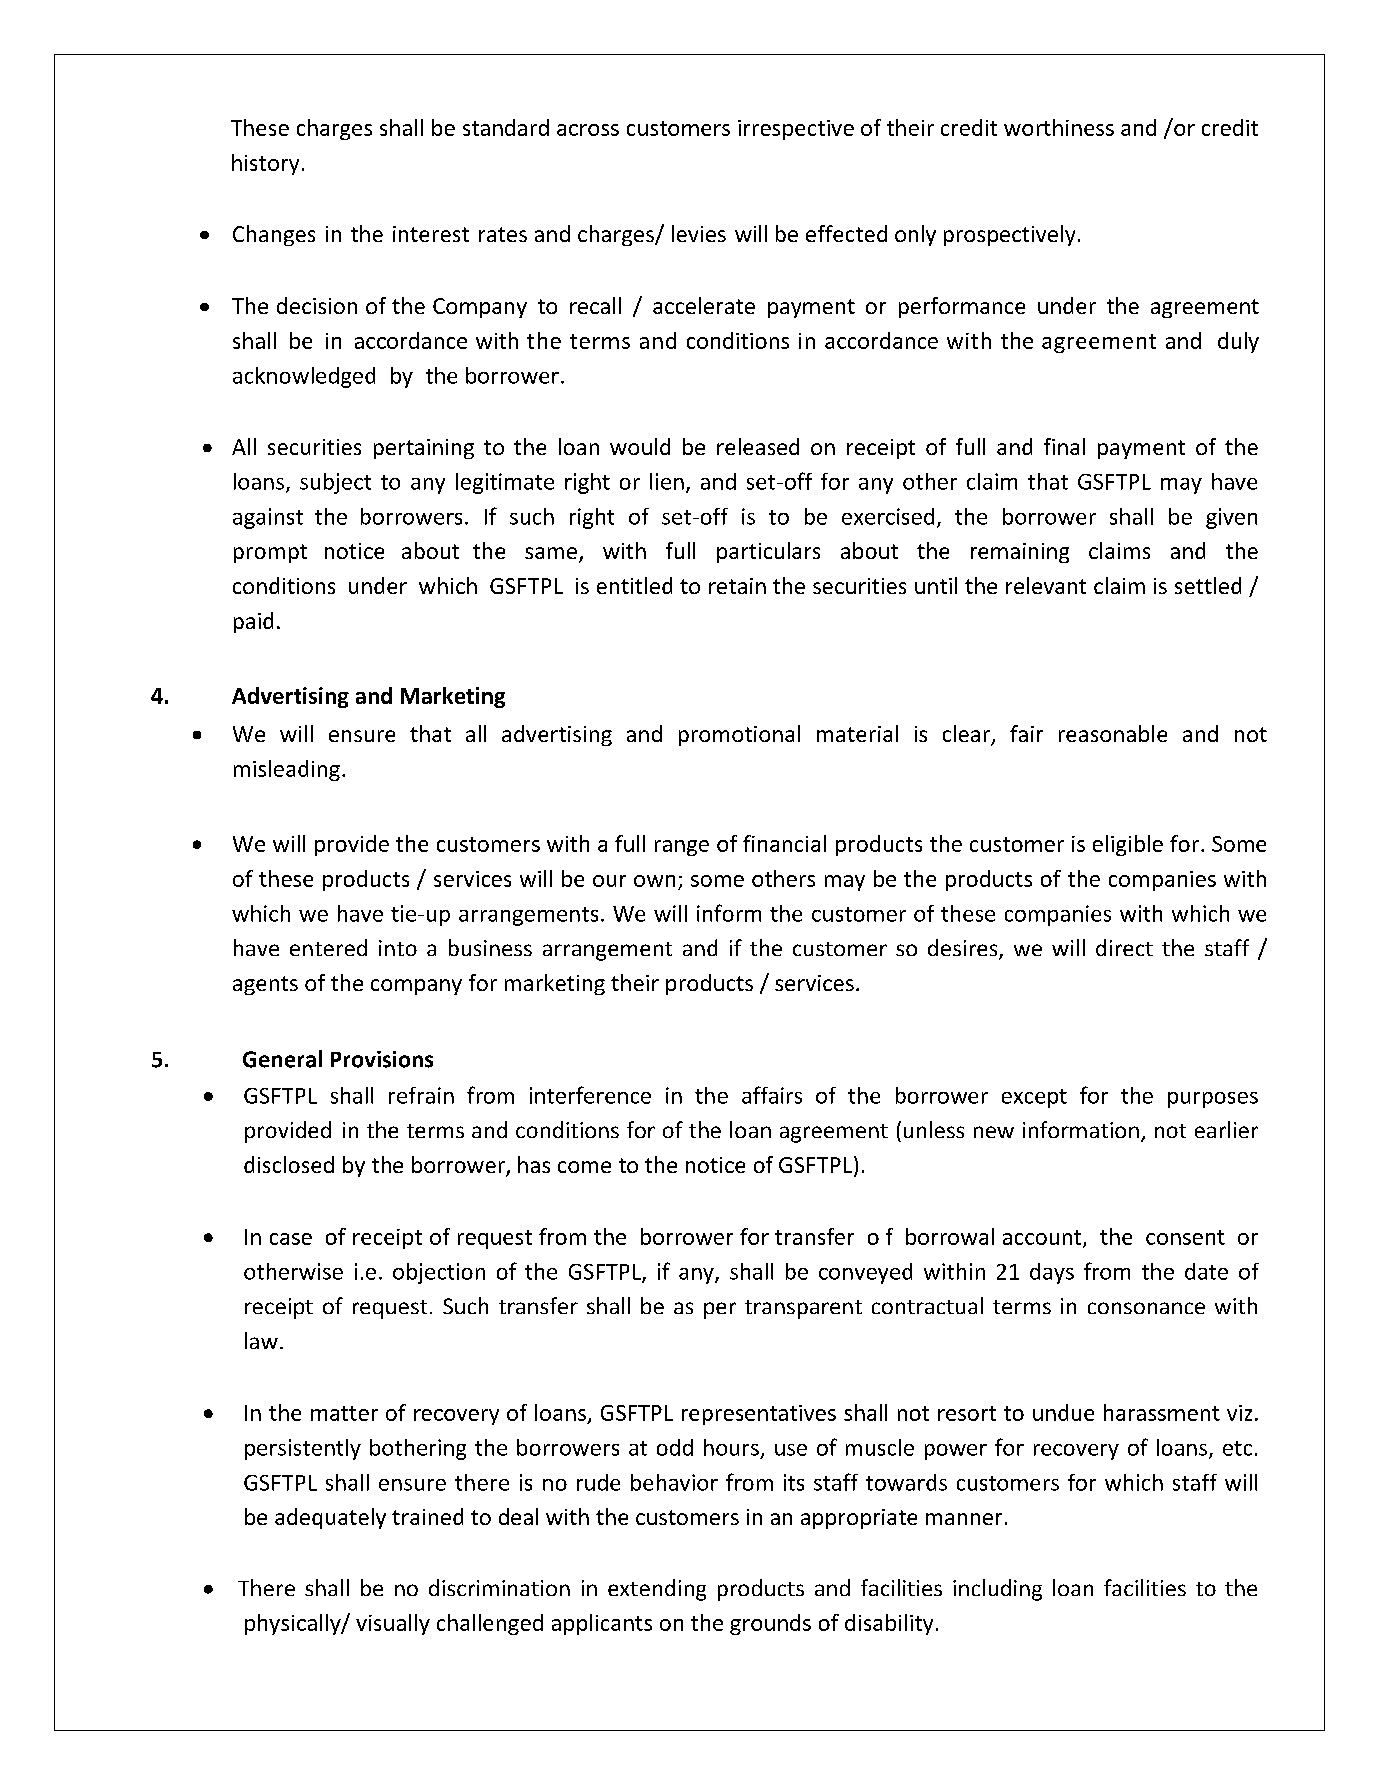 The image size is (1379, 1785). Describe the element at coordinates (770, 1624) in the screenshot. I see `grounds` at that location.
